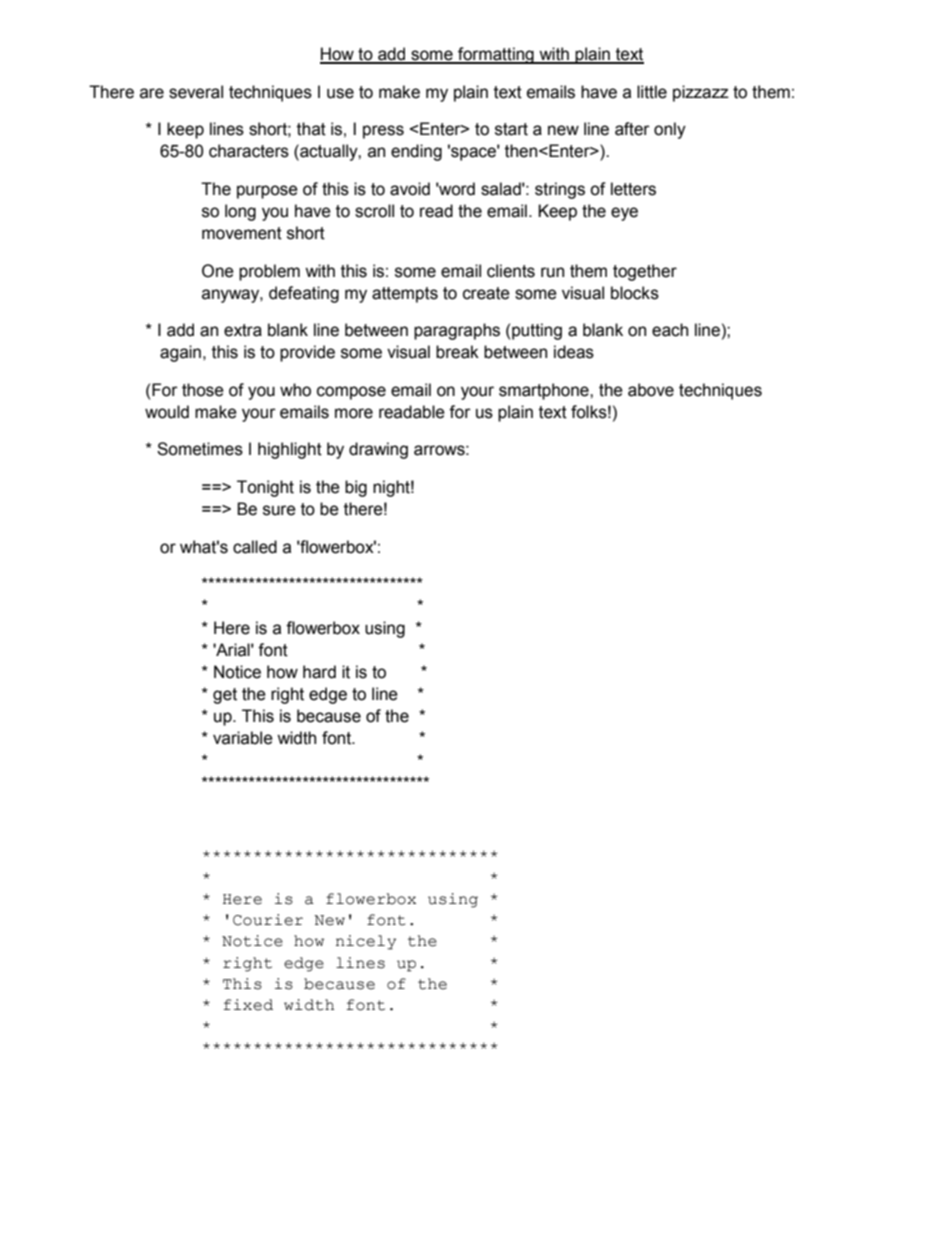 The height and width of the page is (1233, 952). I want to click on press, so click(383, 132).
